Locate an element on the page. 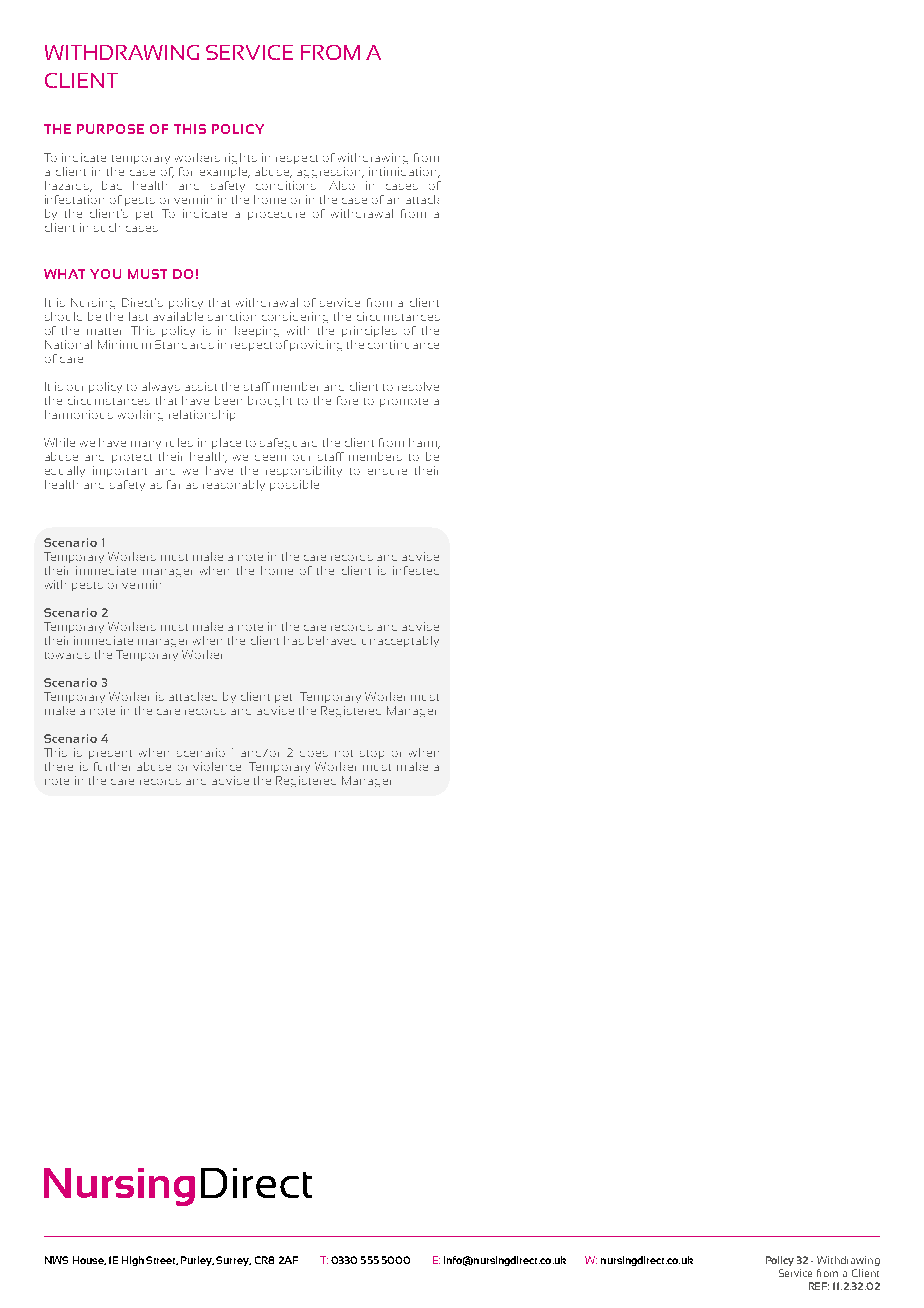  further is located at coordinates (112, 766).
